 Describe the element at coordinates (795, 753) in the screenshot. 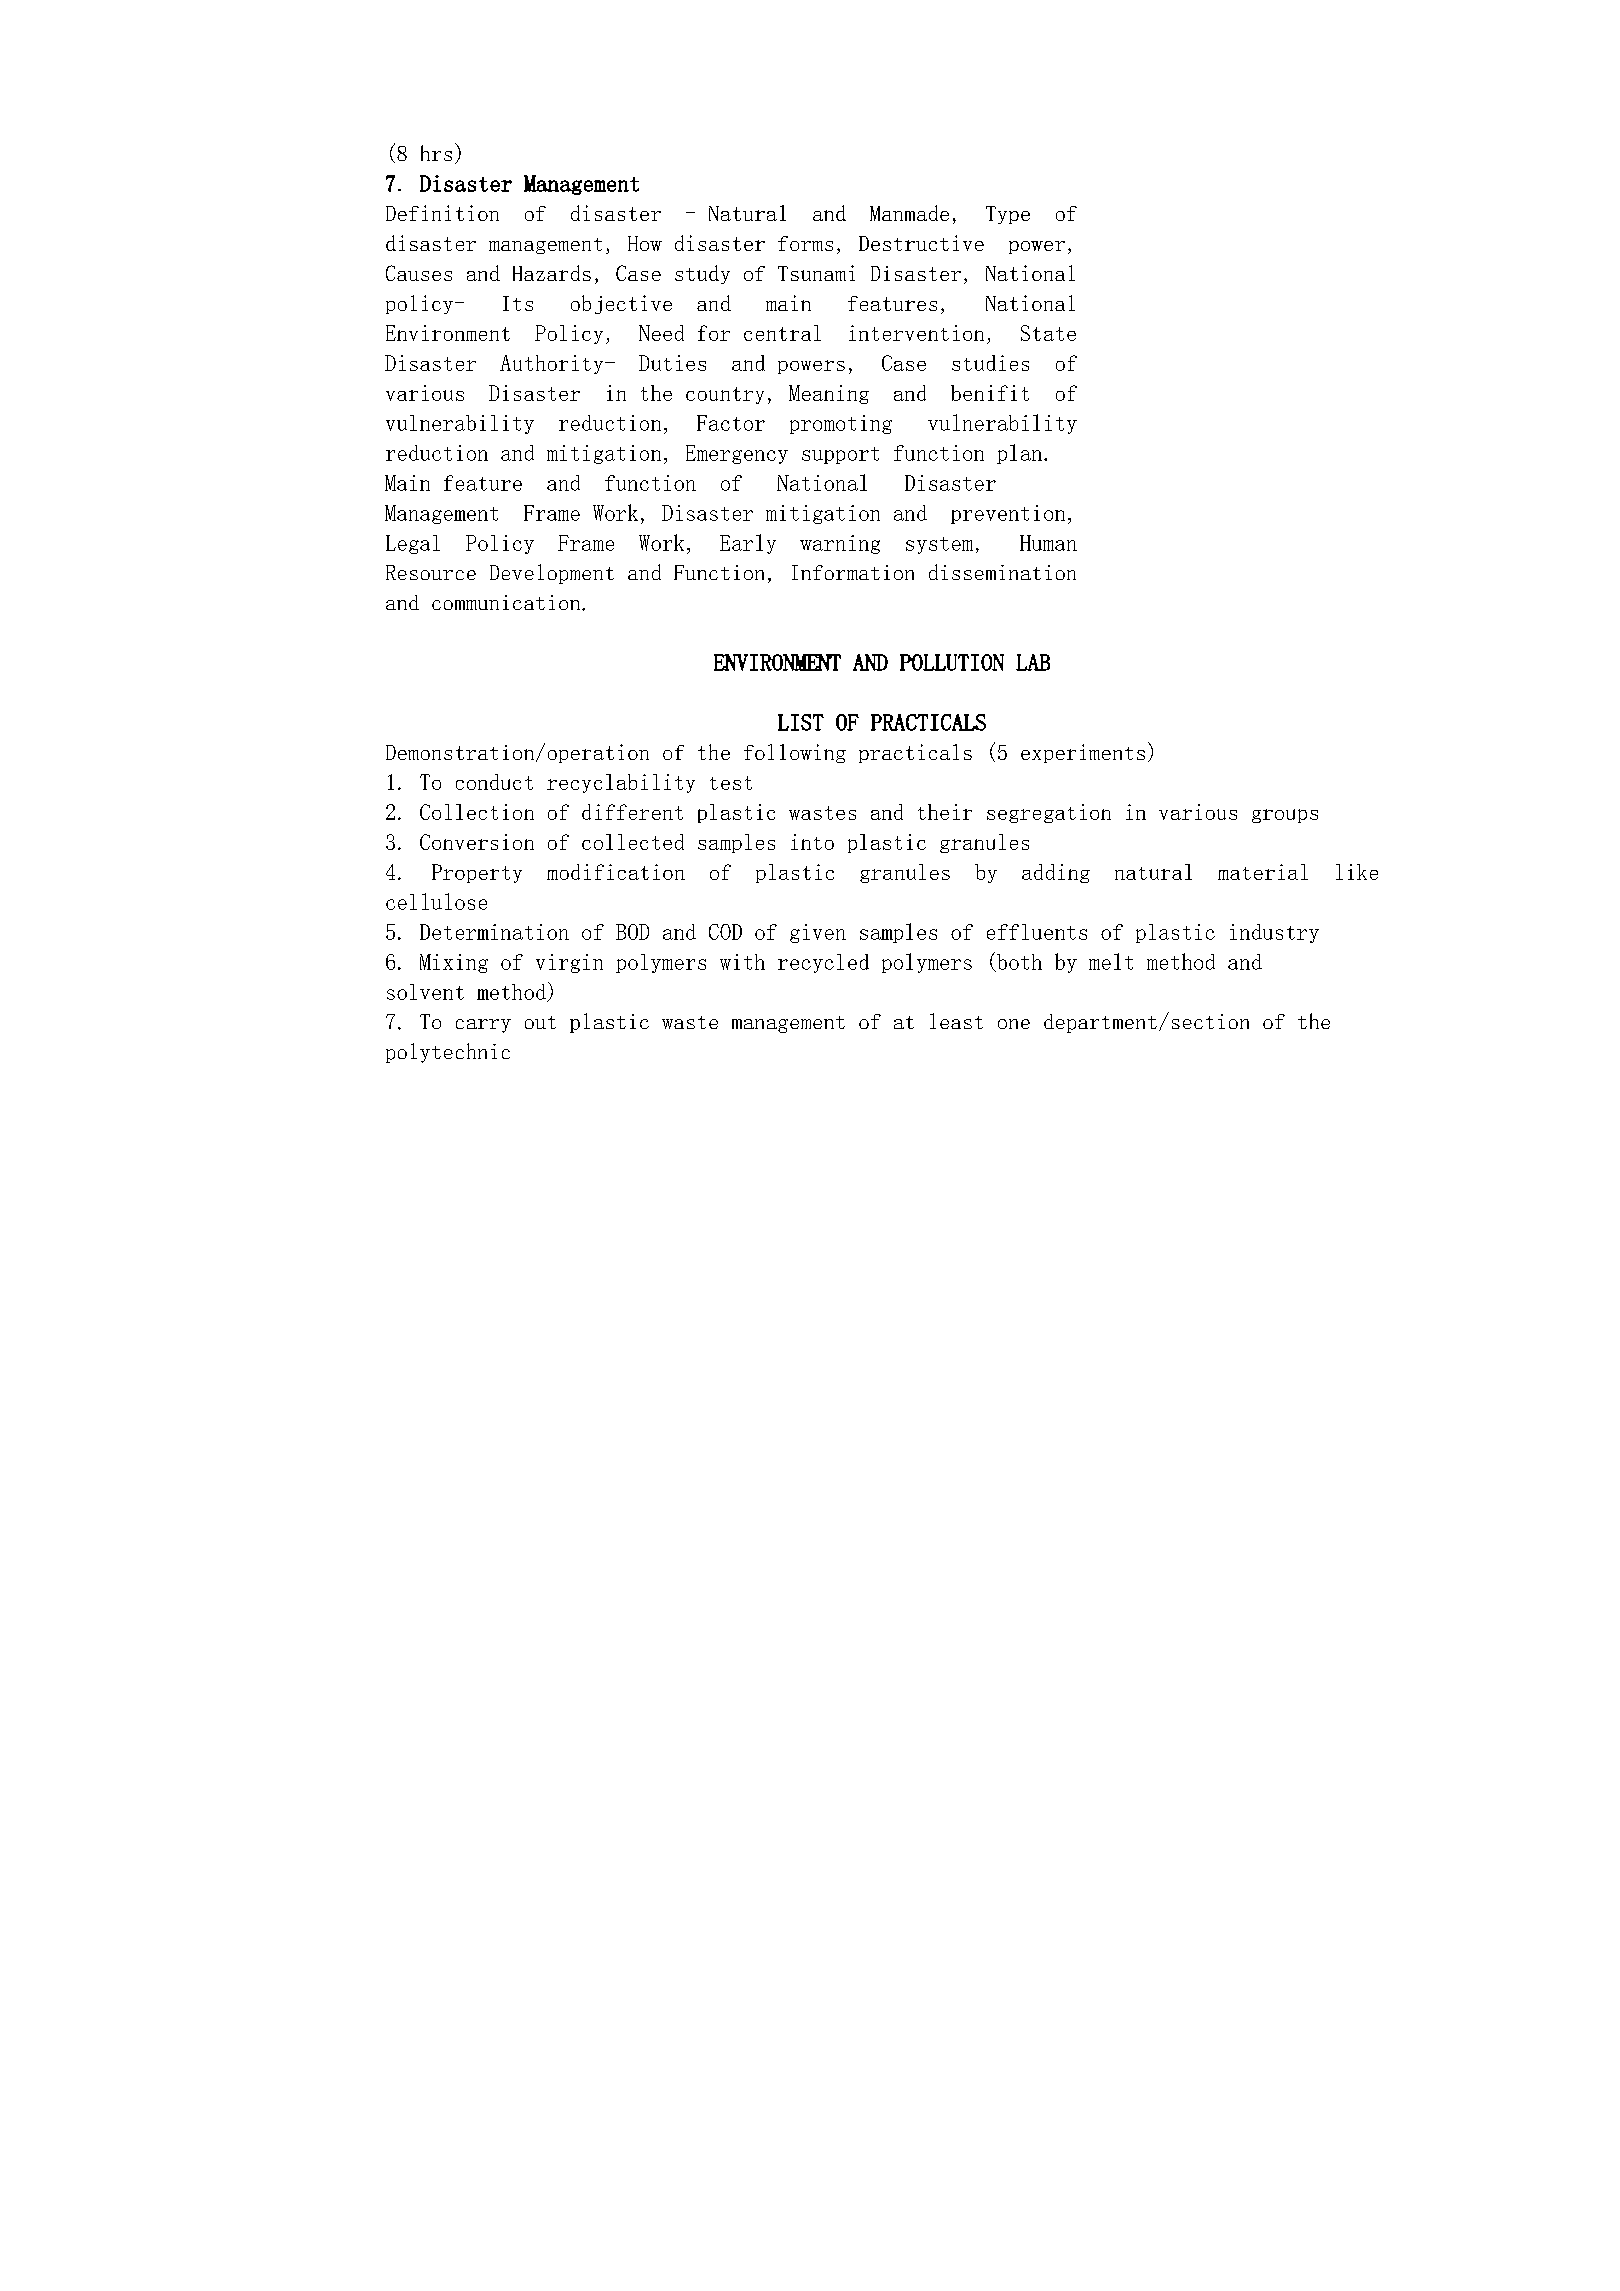

I see `following` at that location.
